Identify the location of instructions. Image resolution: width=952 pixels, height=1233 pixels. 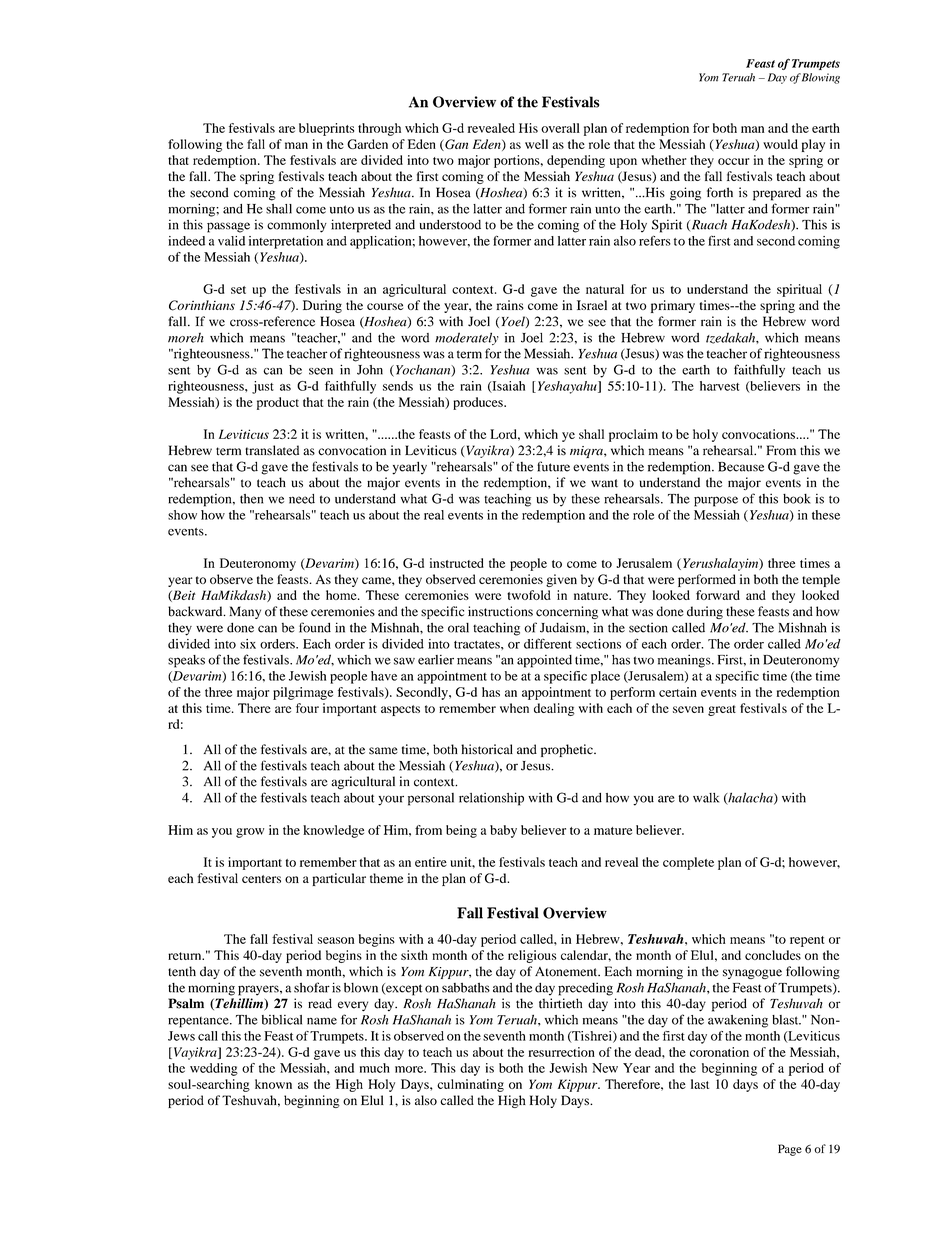
(500, 611).
